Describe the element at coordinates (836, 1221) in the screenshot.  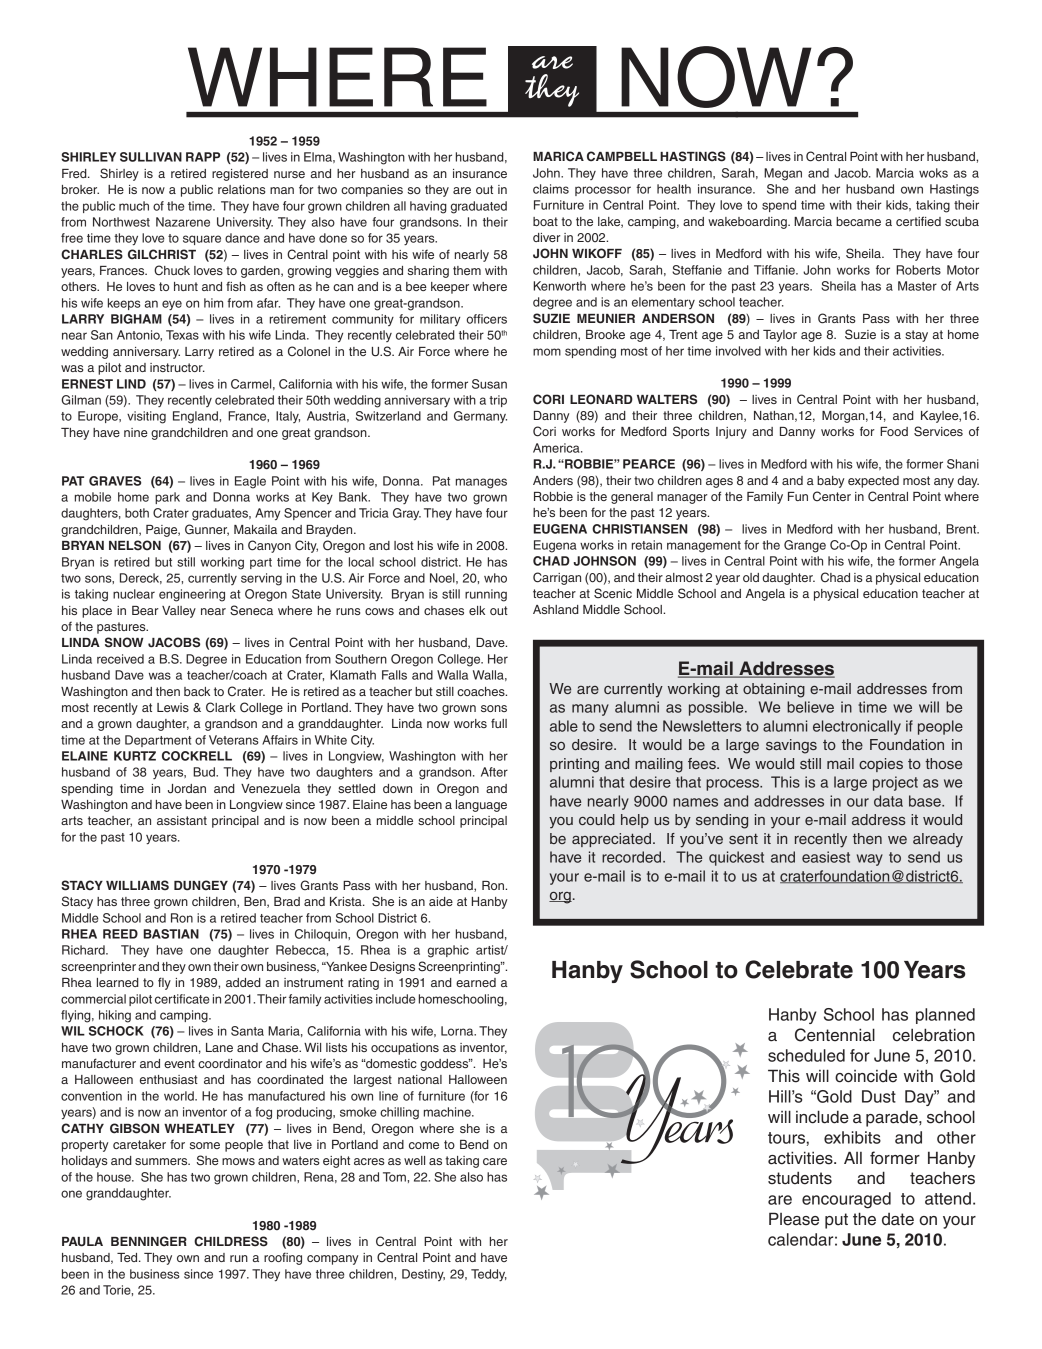
I see `put` at that location.
